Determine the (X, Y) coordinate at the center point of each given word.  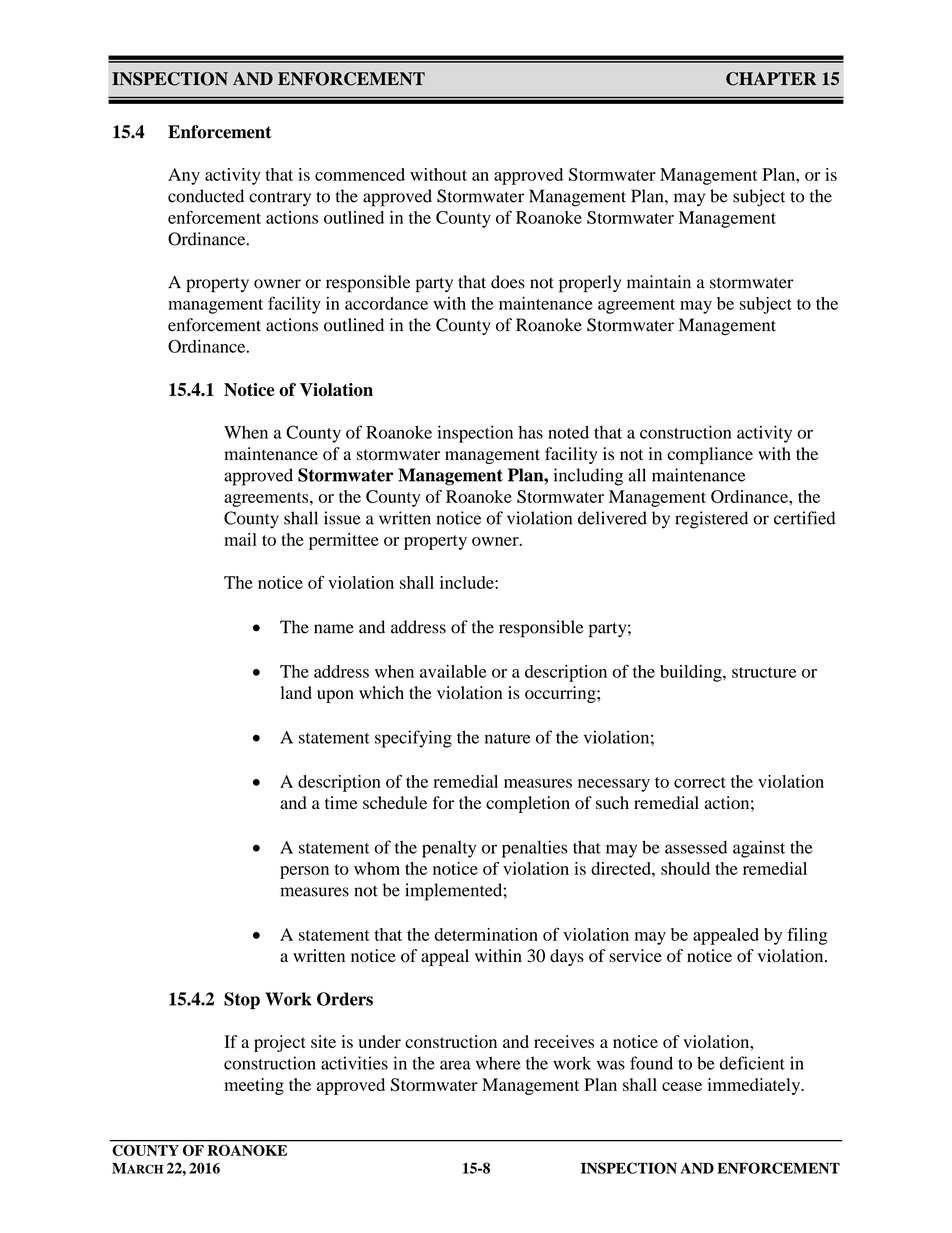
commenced (360, 174)
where (498, 1063)
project (280, 1043)
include (468, 582)
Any (184, 176)
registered (711, 520)
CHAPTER (771, 79)
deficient (752, 1063)
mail (240, 539)
